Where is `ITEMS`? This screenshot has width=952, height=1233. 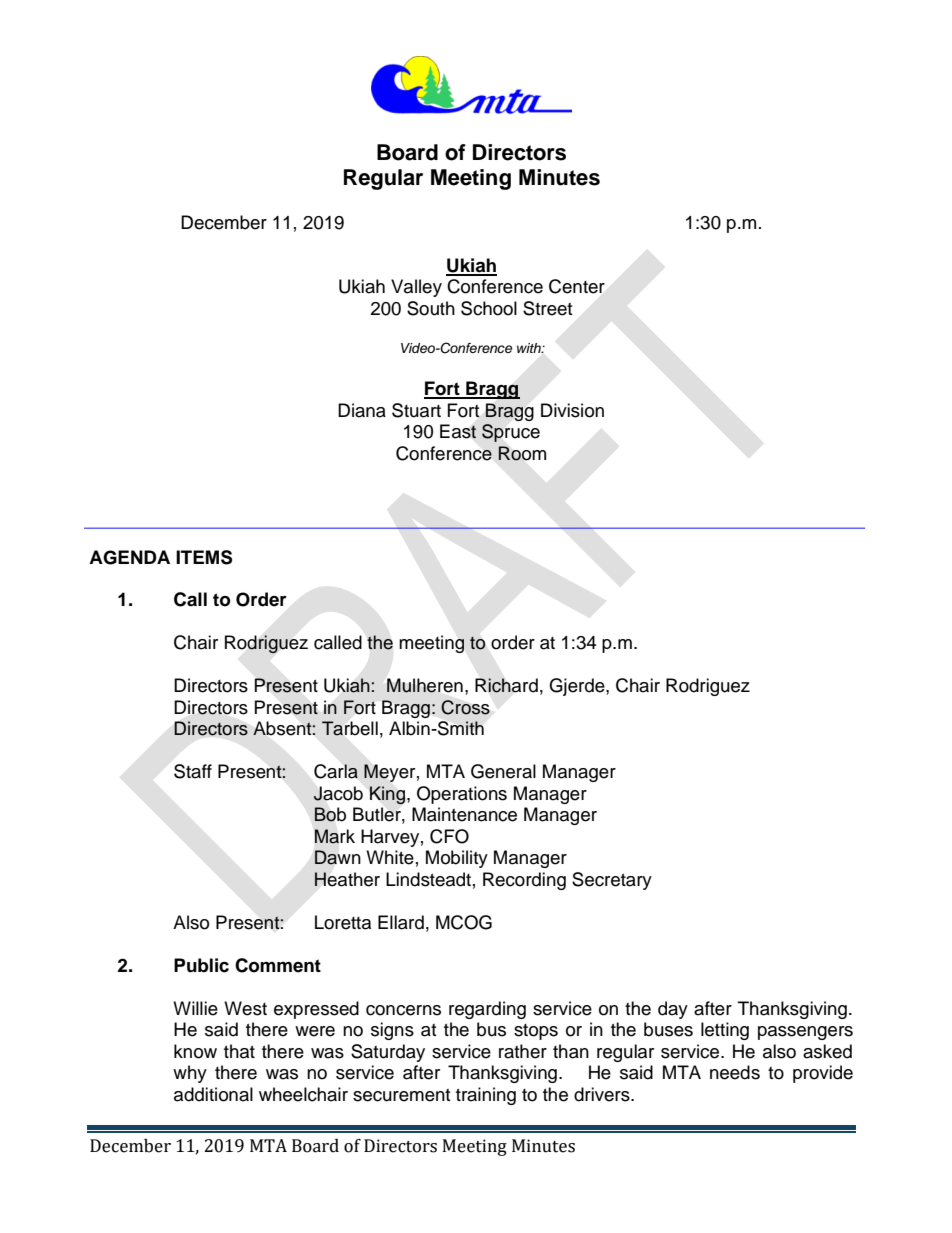
ITEMS is located at coordinates (204, 557).
